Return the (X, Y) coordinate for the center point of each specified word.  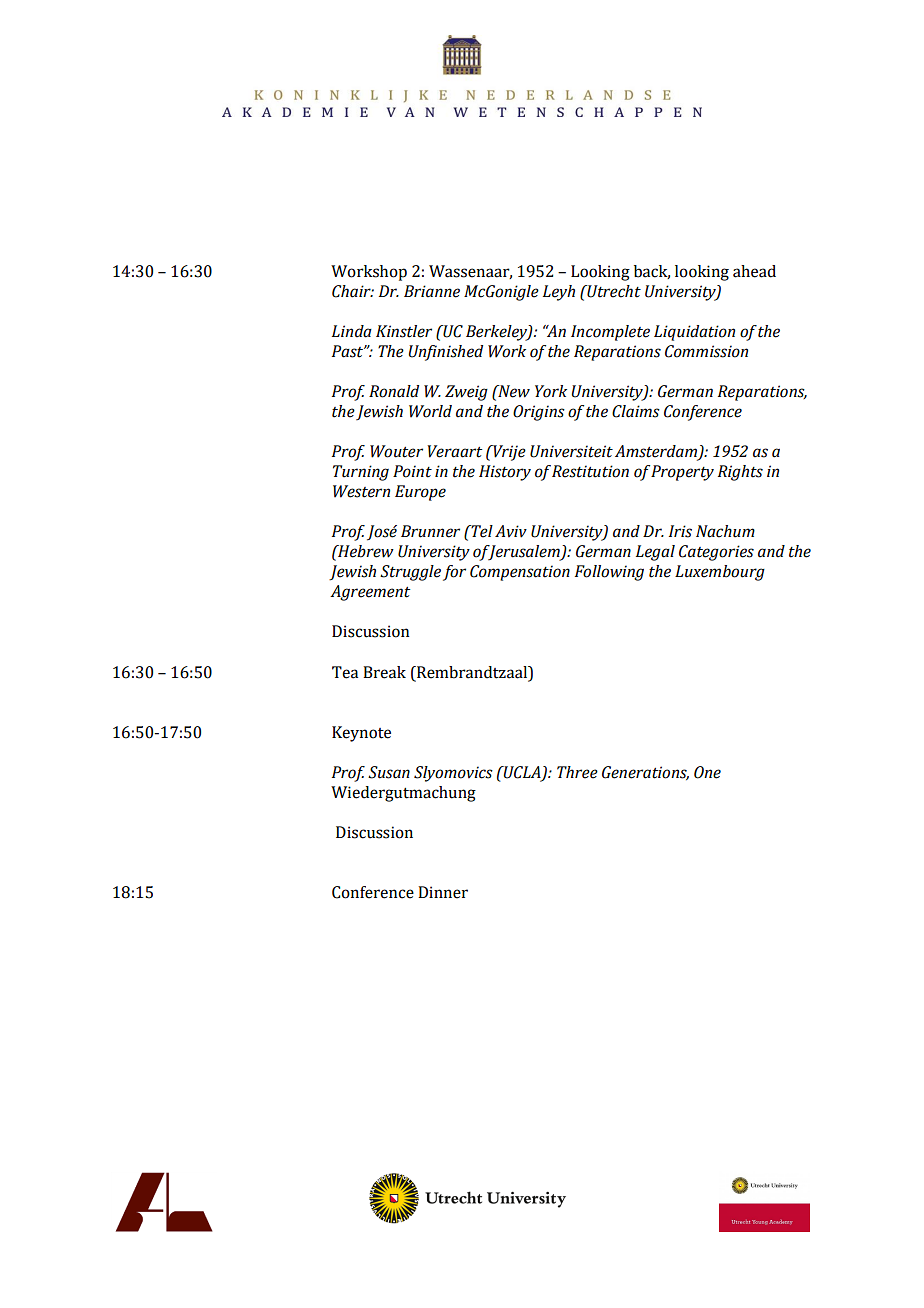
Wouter (396, 451)
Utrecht (613, 291)
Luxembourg (720, 573)
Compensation (520, 573)
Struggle (410, 573)
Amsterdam (657, 452)
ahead (754, 271)
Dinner (443, 892)
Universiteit (571, 451)
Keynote (361, 734)
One (707, 772)
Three (577, 772)
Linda (352, 331)
